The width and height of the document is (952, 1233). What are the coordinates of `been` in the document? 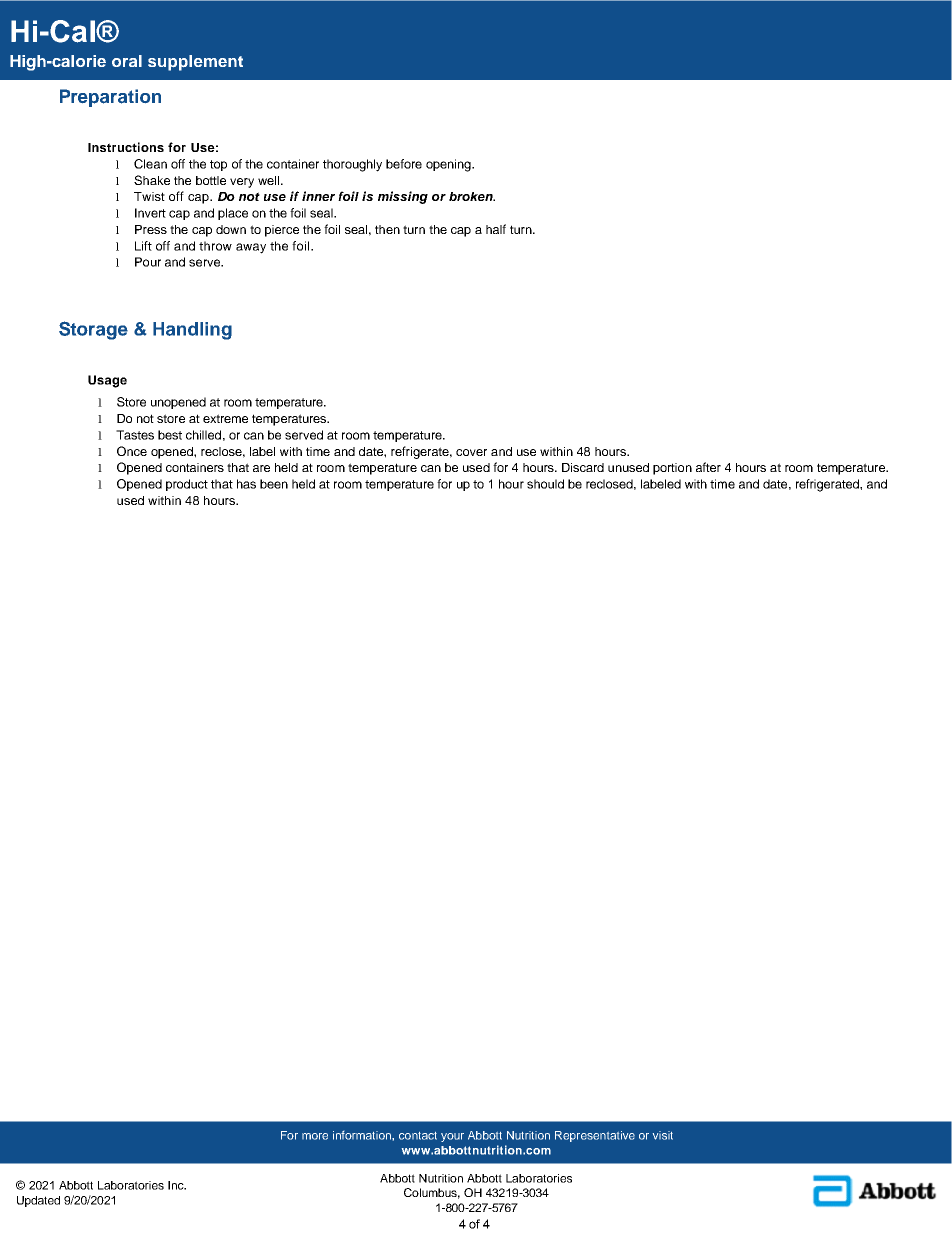 It's located at (274, 484).
